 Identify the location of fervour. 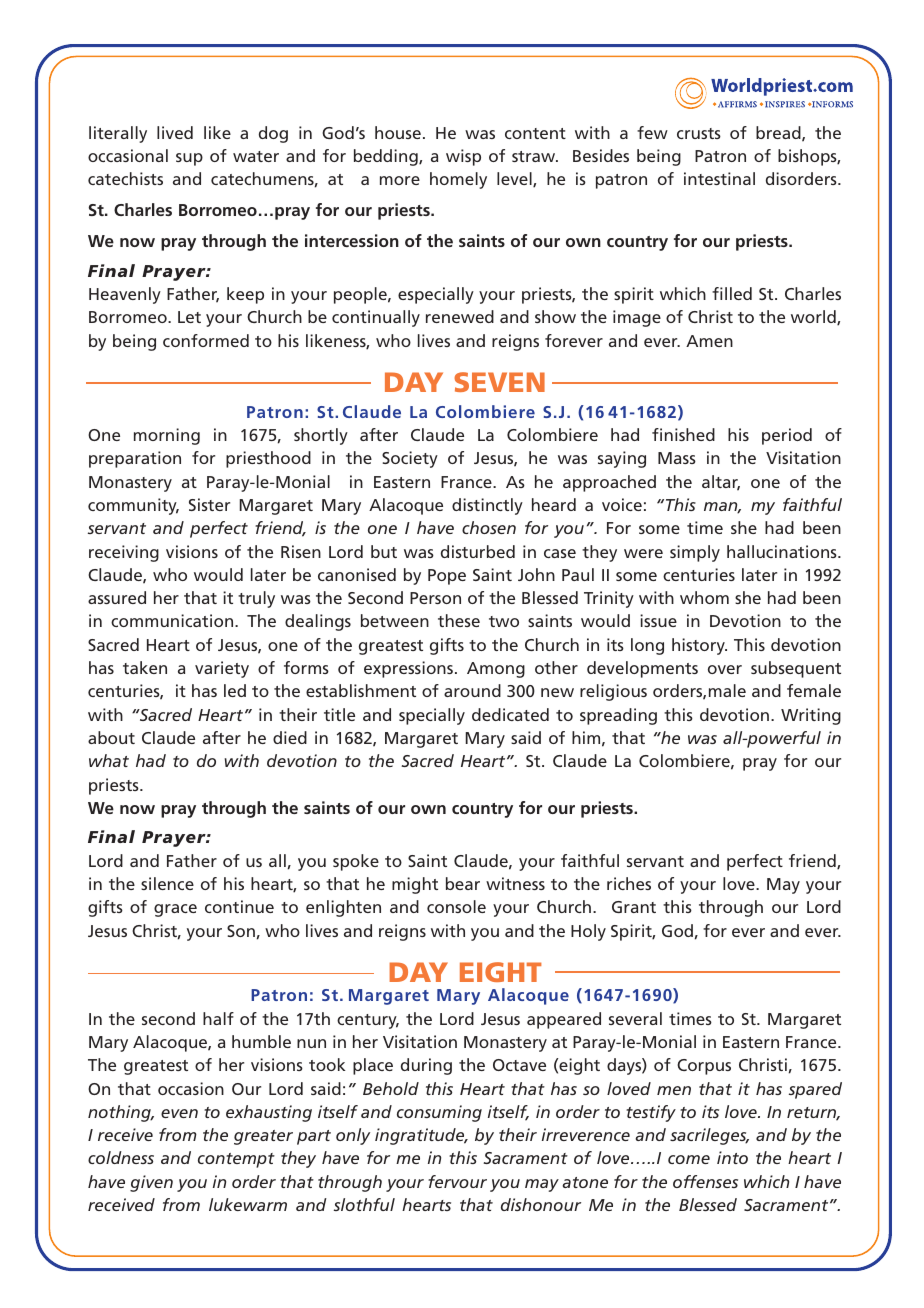
(457, 1181).
